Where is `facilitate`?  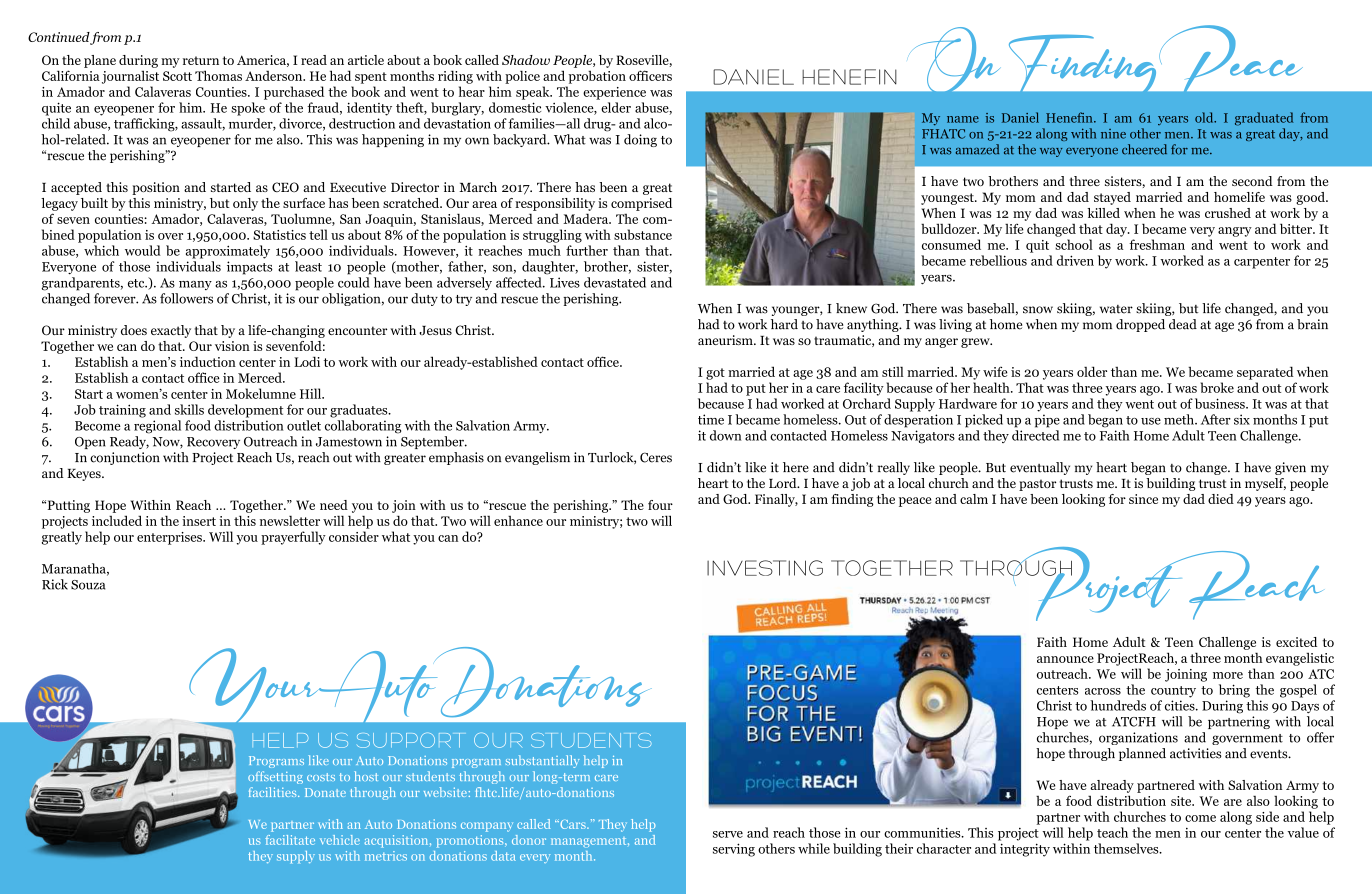
facilitate is located at coordinates (290, 840).
